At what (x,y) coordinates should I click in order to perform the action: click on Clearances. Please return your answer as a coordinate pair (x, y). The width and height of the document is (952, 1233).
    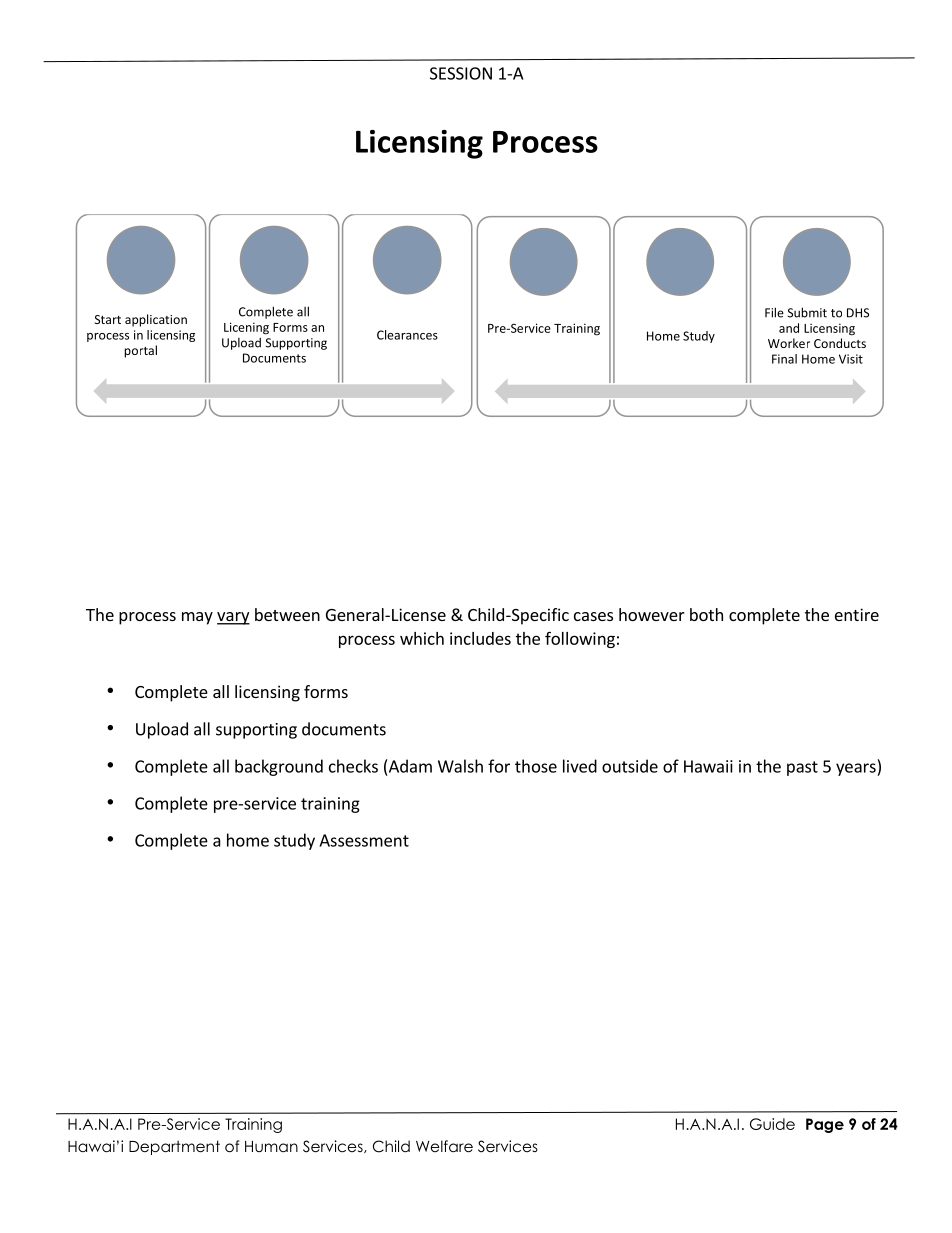
    Looking at the image, I should click on (407, 335).
